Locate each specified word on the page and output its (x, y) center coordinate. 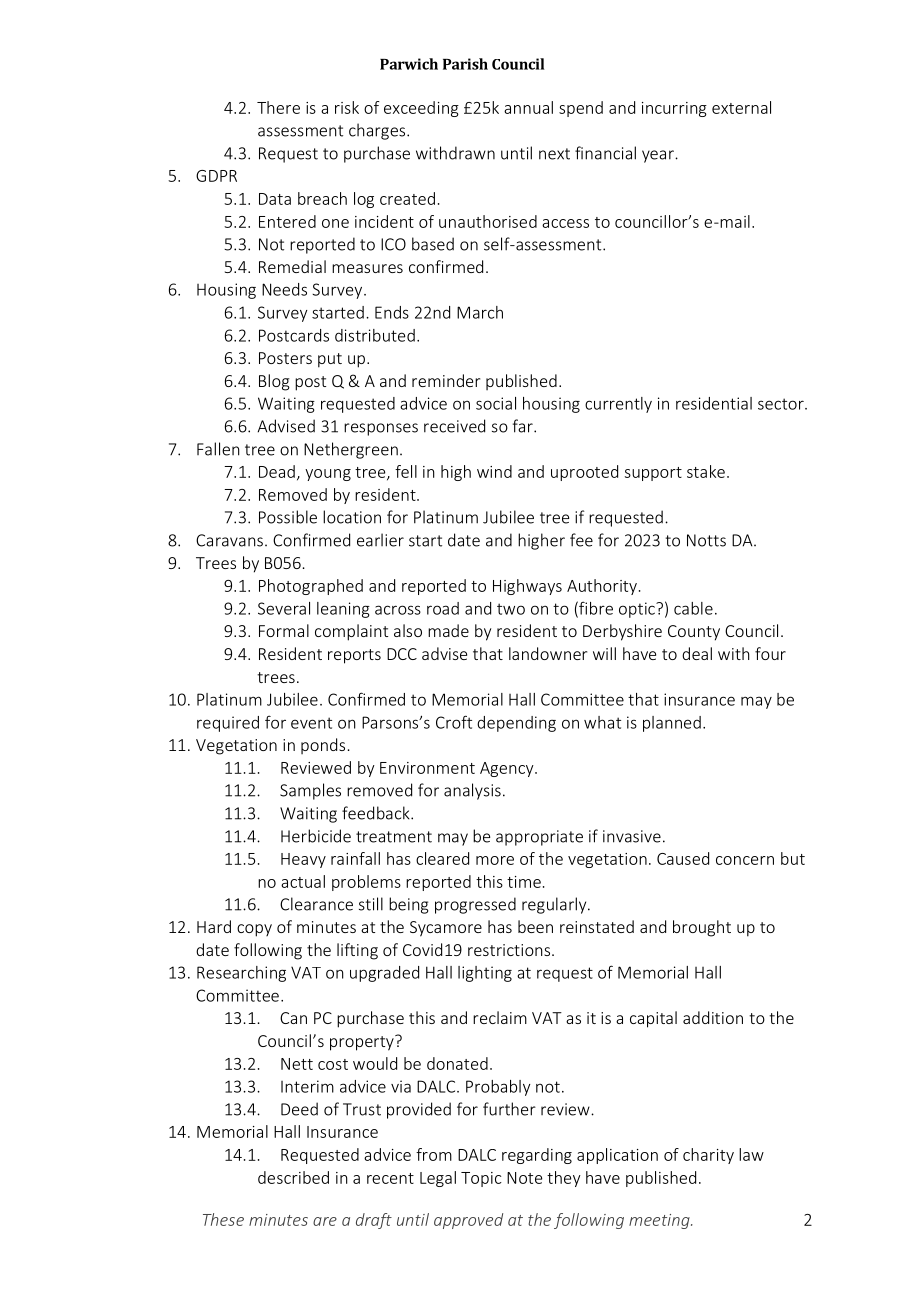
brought (702, 928)
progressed (475, 905)
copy (254, 930)
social (496, 403)
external (741, 107)
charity (708, 1156)
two (511, 609)
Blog (274, 382)
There (278, 107)
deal (697, 653)
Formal (284, 630)
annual (528, 107)
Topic (481, 1179)
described (293, 1177)
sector (782, 404)
